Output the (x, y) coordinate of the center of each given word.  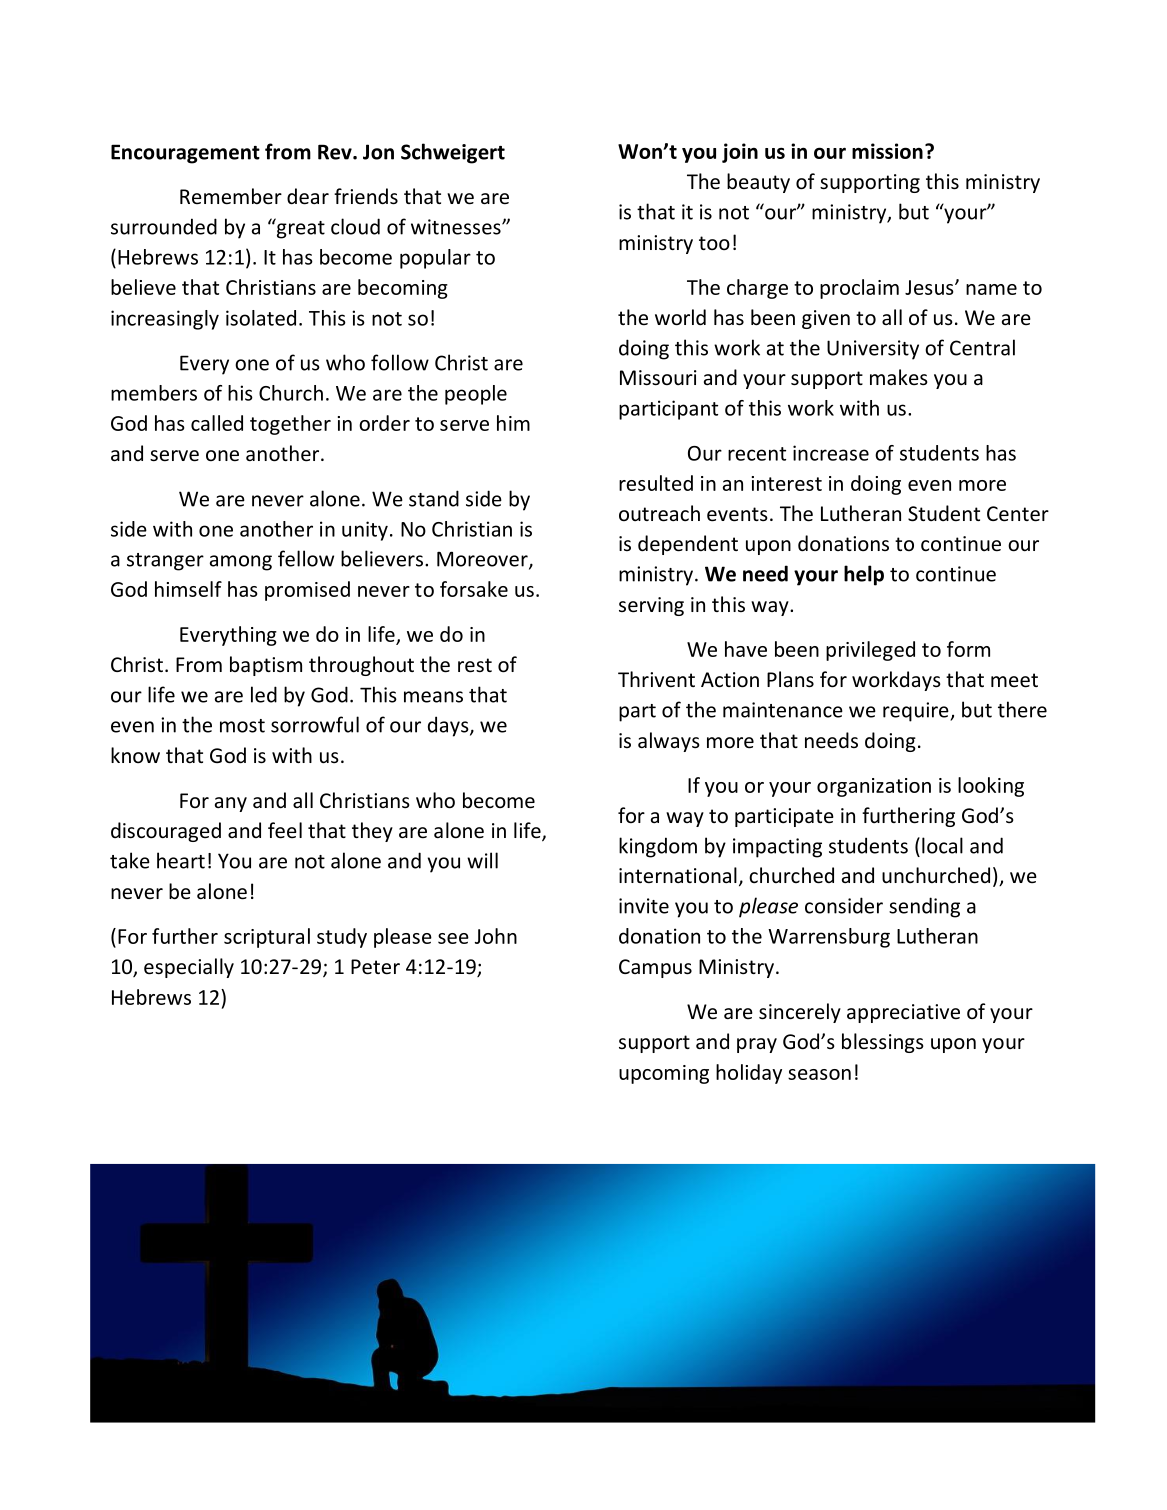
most (242, 726)
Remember (231, 196)
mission (887, 151)
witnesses (457, 227)
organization (874, 787)
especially (189, 968)
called (217, 423)
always (669, 742)
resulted (656, 483)
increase (831, 453)
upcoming (664, 1074)
